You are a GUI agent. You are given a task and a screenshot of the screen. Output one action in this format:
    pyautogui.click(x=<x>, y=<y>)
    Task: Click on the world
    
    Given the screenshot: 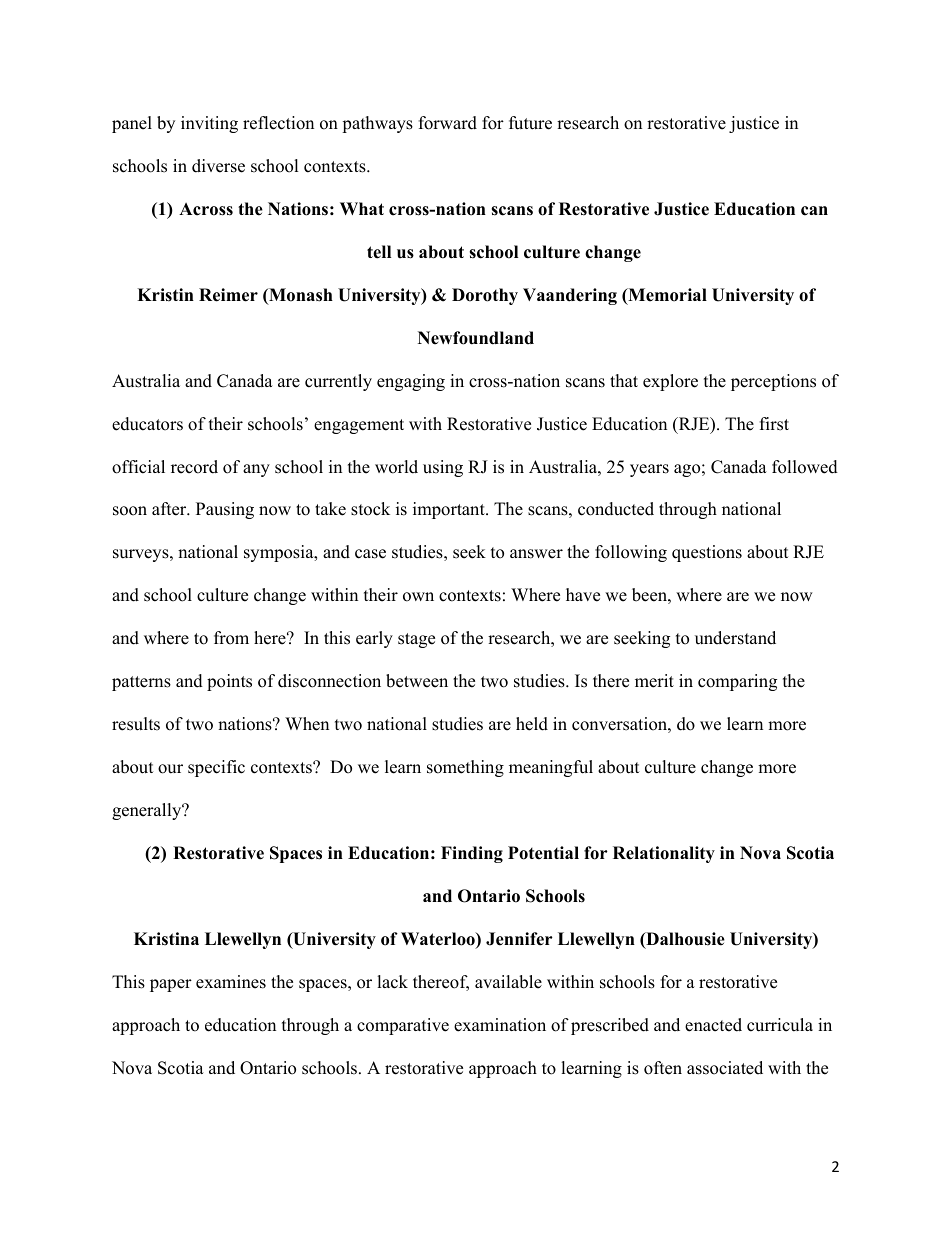 What is the action you would take?
    pyautogui.click(x=396, y=467)
